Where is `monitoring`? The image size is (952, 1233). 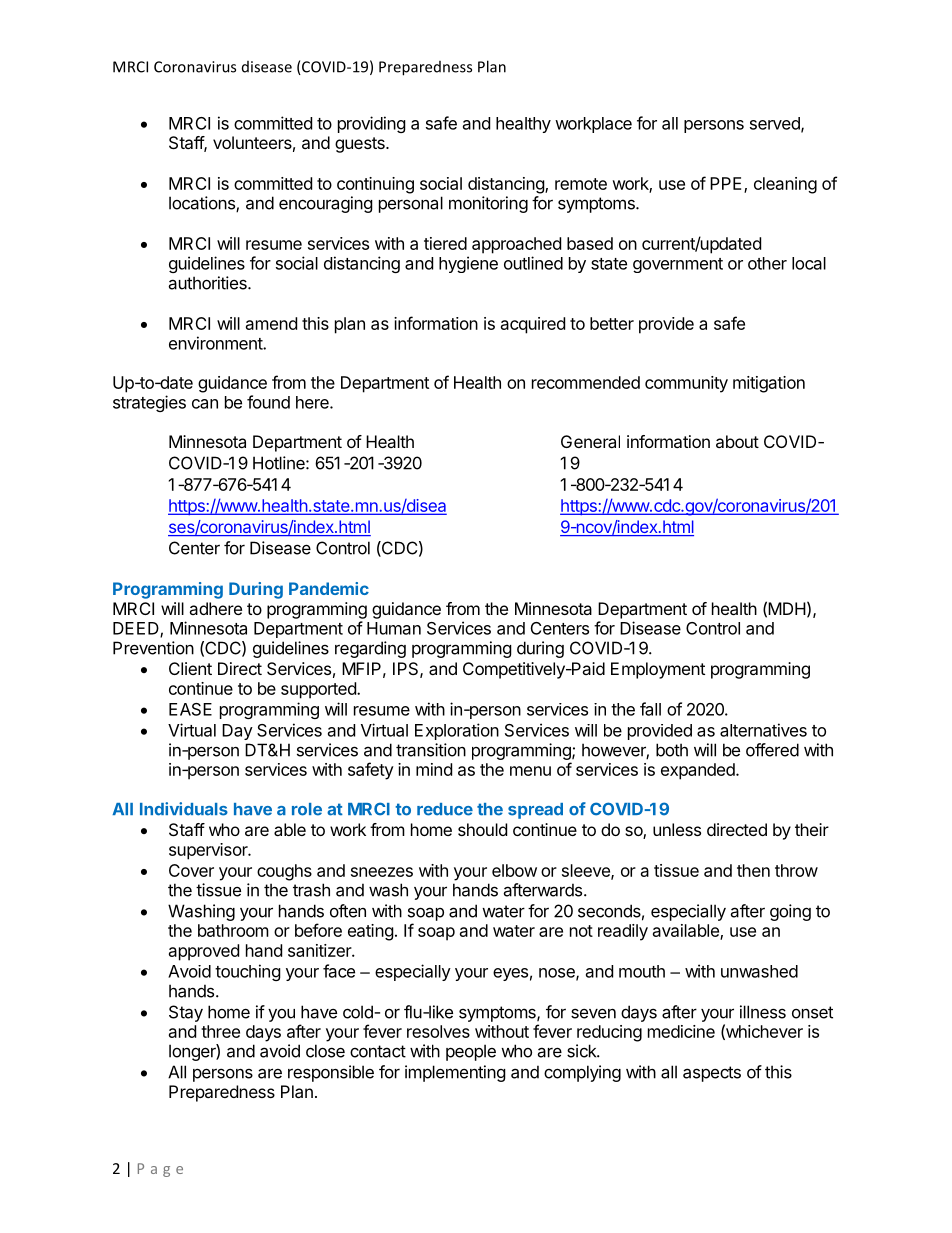 monitoring is located at coordinates (488, 204).
